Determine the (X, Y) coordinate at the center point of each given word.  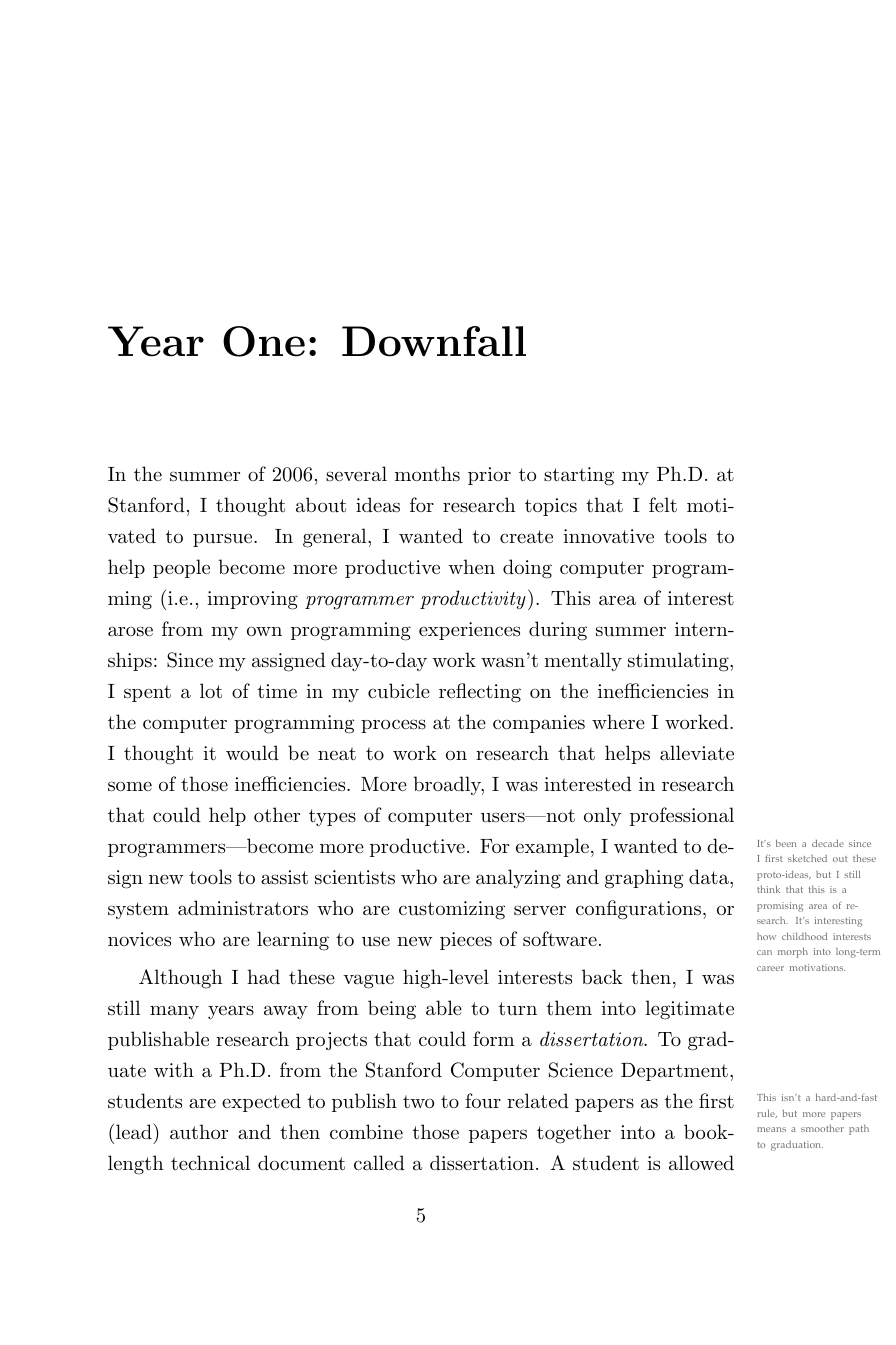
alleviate (697, 753)
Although (180, 979)
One (264, 341)
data (710, 877)
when (471, 566)
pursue (224, 540)
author (199, 1132)
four (483, 1101)
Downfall (434, 341)
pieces (466, 941)
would (252, 753)
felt (663, 505)
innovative (608, 536)
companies (539, 724)
